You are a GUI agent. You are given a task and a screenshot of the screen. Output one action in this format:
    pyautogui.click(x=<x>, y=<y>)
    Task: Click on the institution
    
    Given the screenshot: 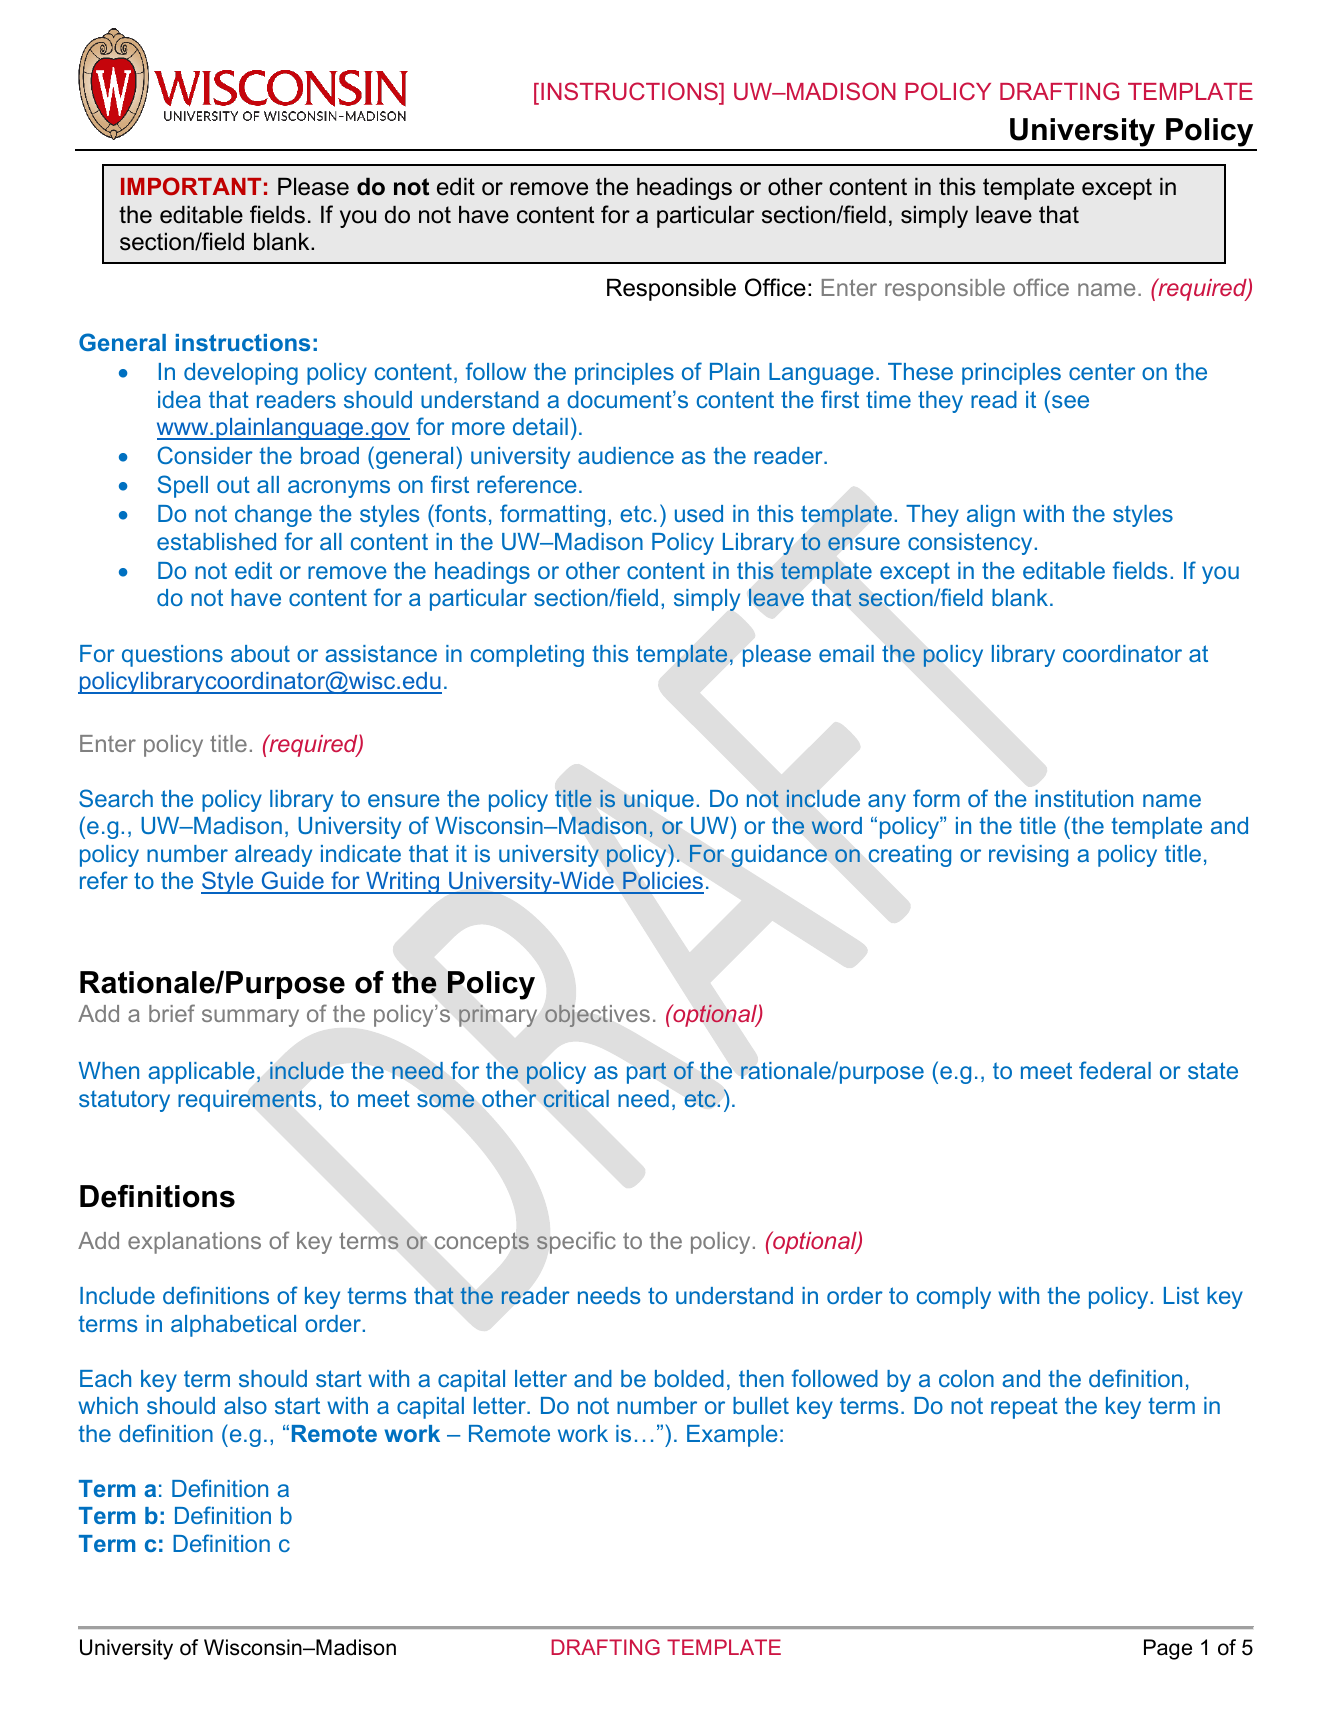 What is the action you would take?
    pyautogui.click(x=1084, y=798)
